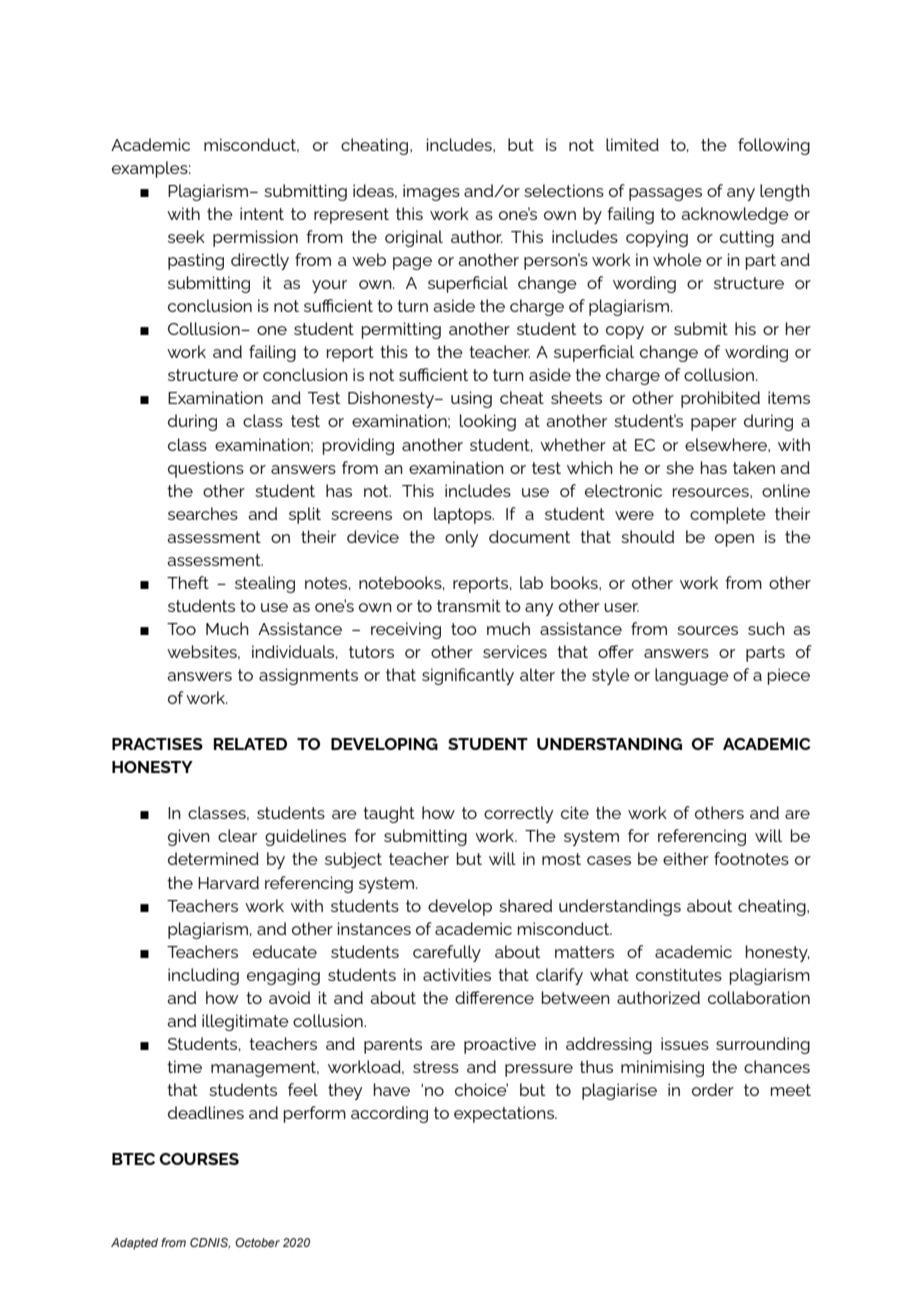 The image size is (924, 1307). I want to click on intent, so click(262, 213).
